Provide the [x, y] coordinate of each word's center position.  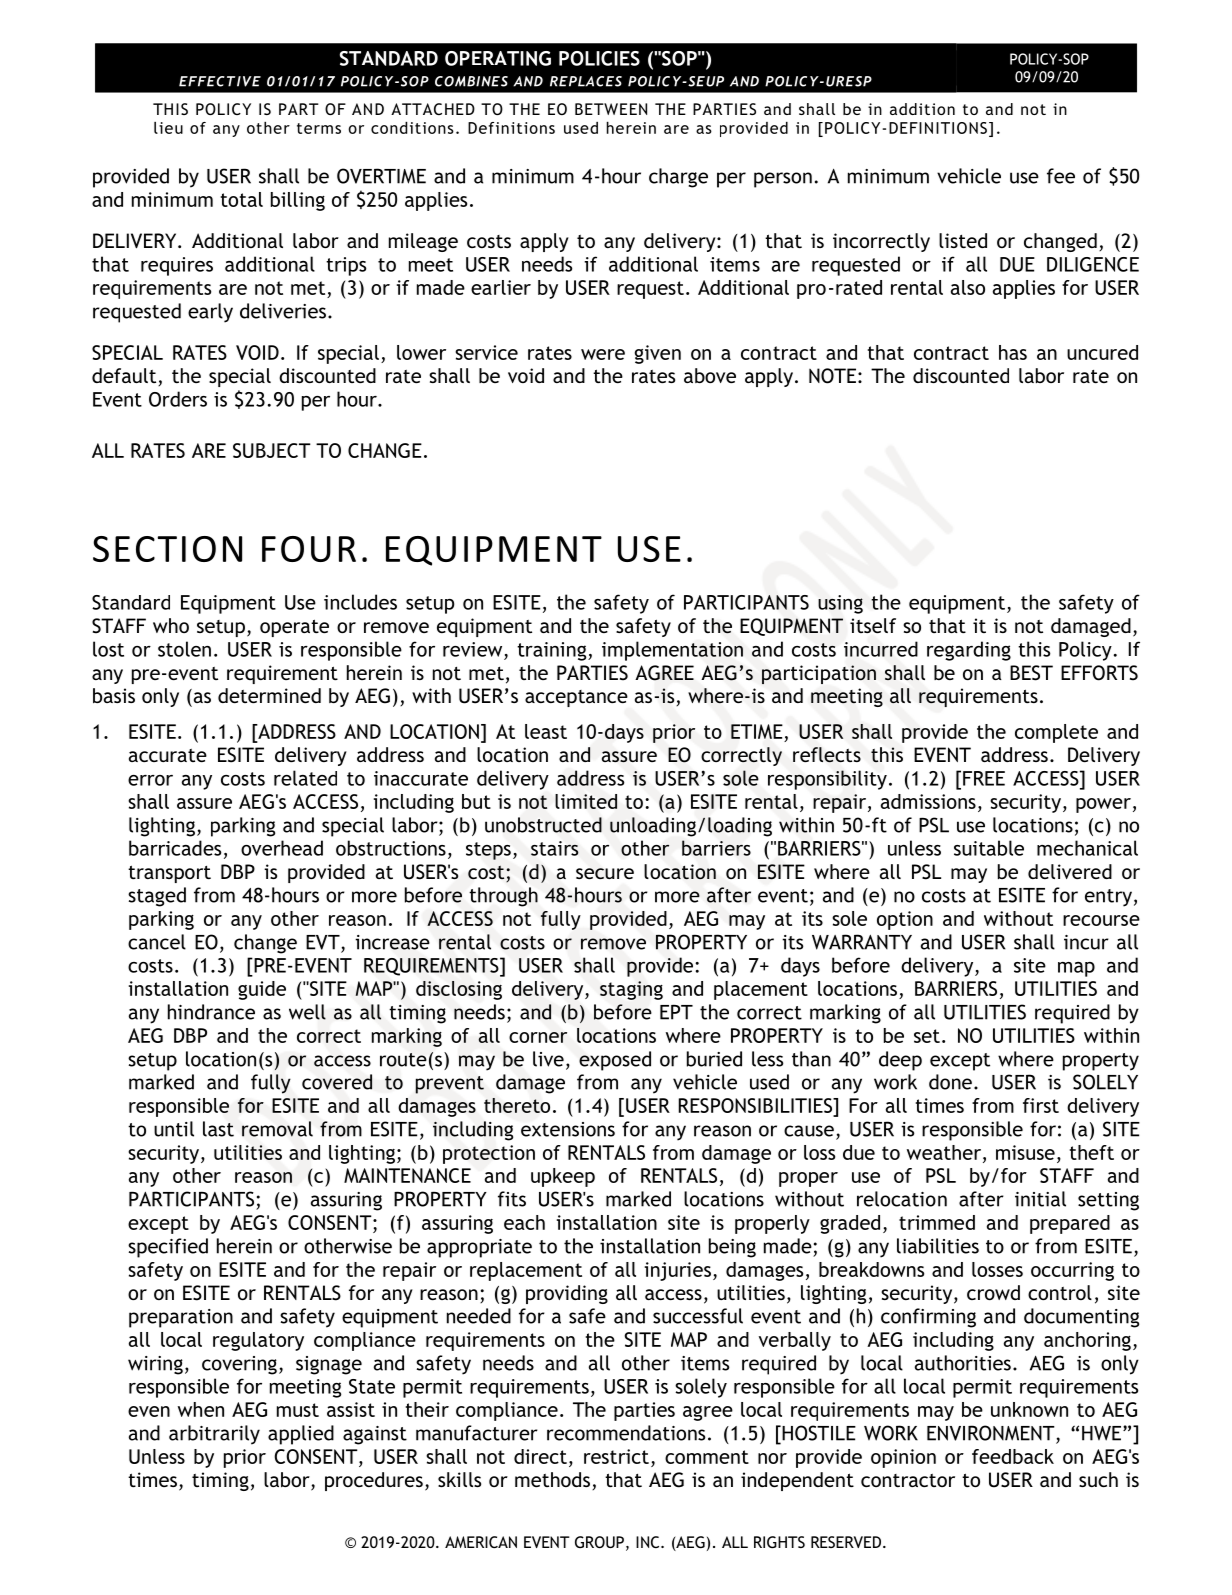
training [553, 651]
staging [631, 990]
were [603, 354]
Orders [178, 399]
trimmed [937, 1222]
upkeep [563, 1177]
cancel [157, 942]
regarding [969, 651]
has [1013, 352]
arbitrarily [214, 1435]
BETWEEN [611, 109]
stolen [184, 649]
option [905, 920]
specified [168, 1248]
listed [963, 240]
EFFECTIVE [220, 81]
